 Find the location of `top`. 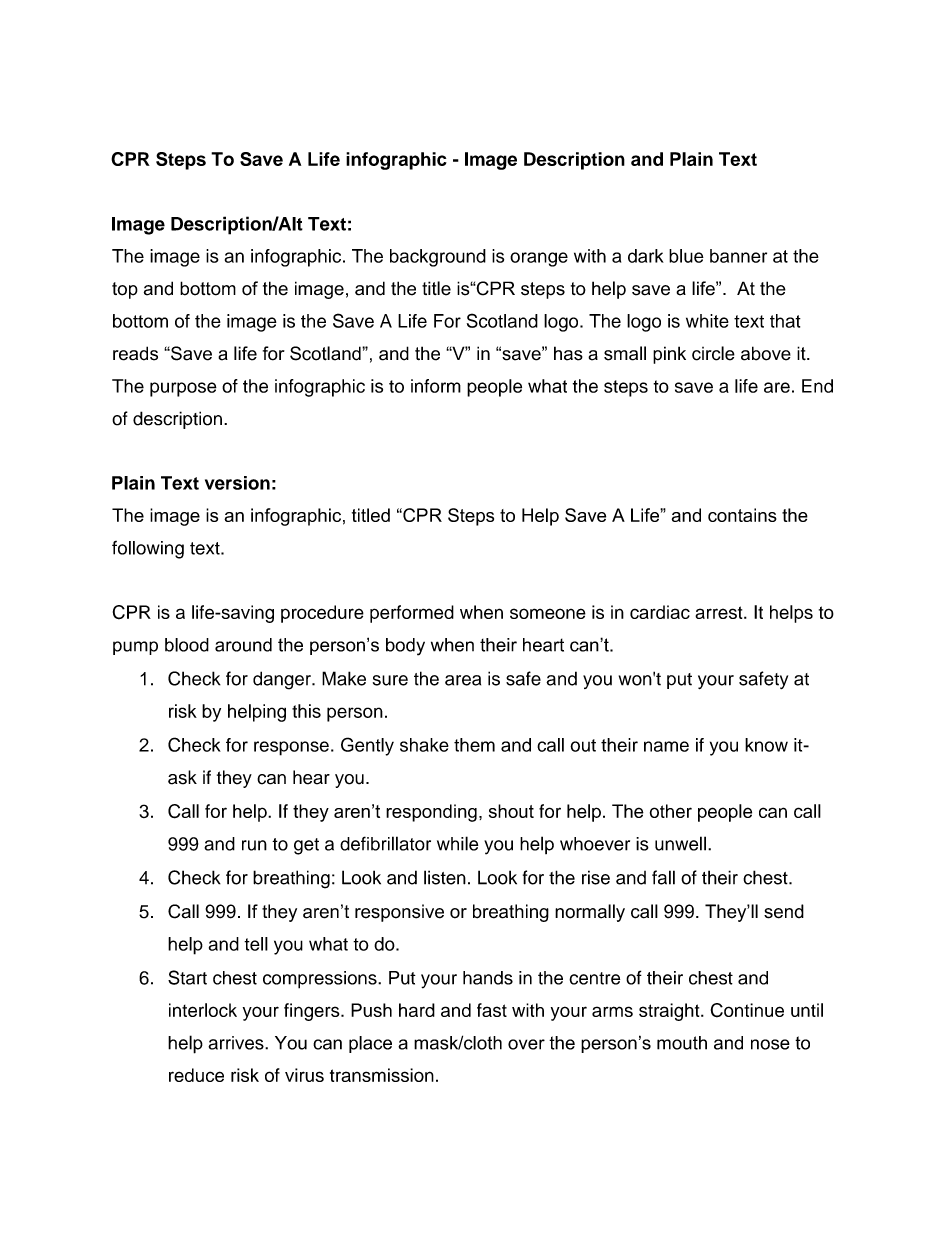

top is located at coordinates (125, 290).
